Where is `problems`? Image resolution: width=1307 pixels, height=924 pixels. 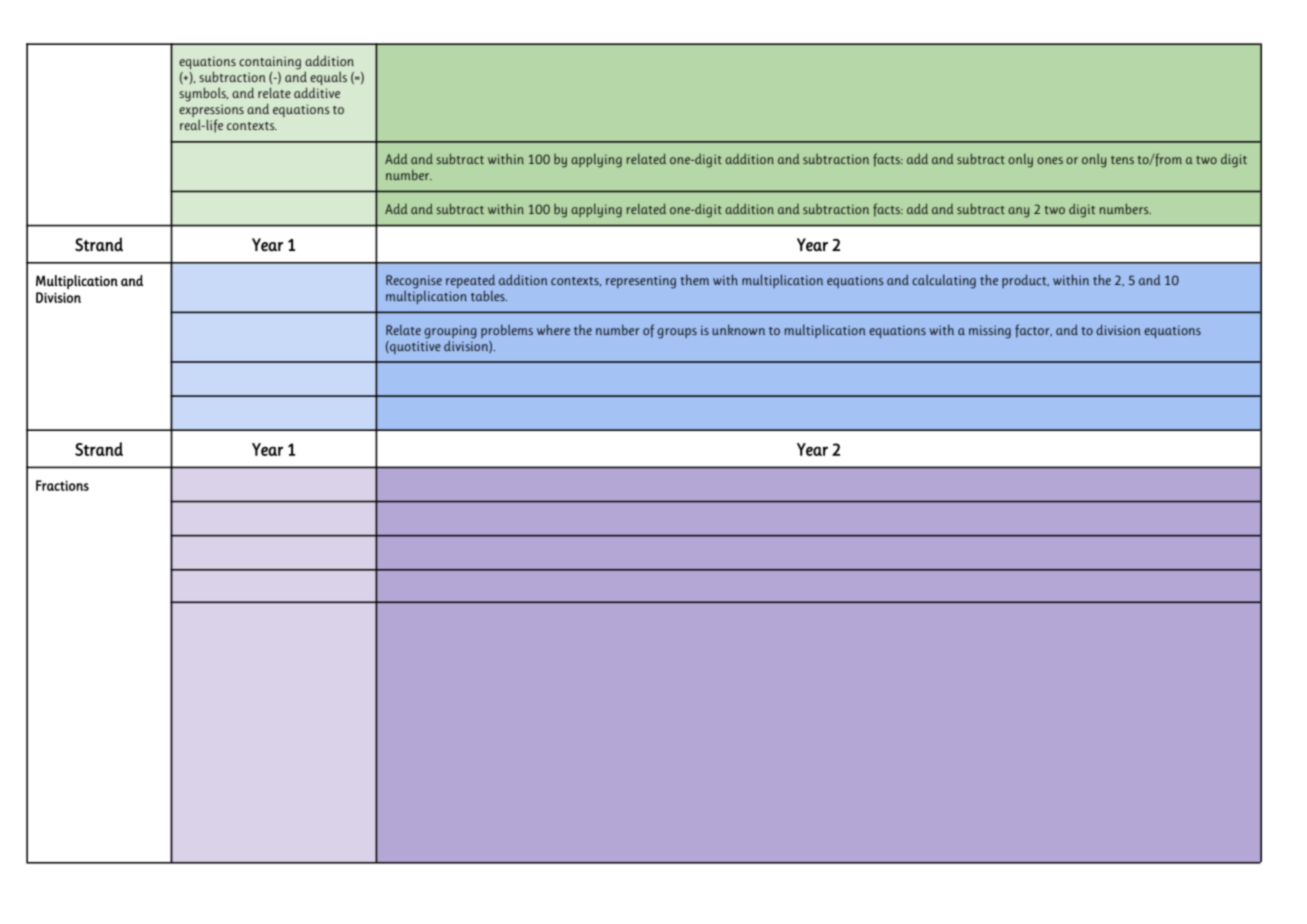 problems is located at coordinates (507, 331).
